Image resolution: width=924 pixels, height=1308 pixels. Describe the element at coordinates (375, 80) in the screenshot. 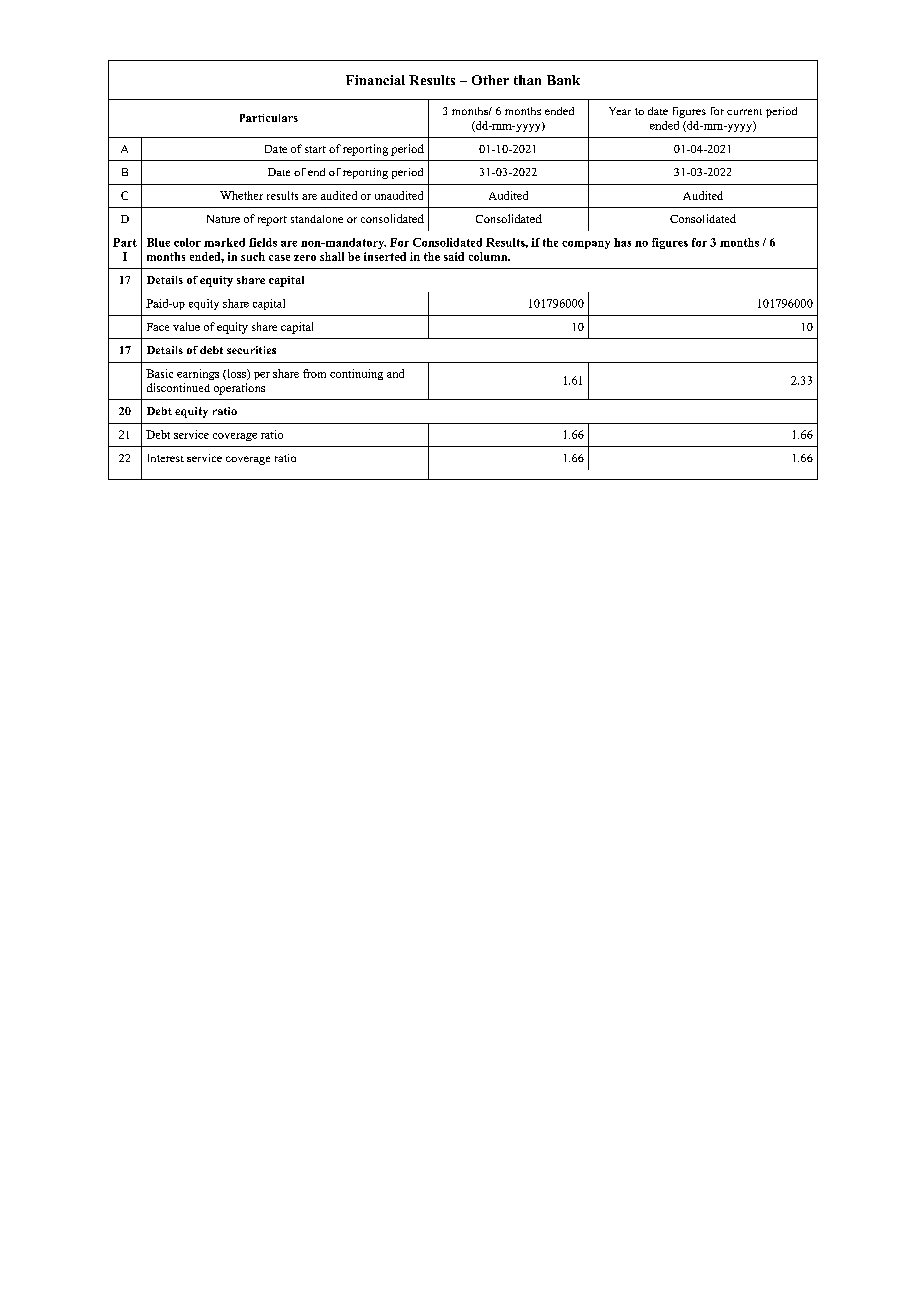

I see `Financial` at that location.
